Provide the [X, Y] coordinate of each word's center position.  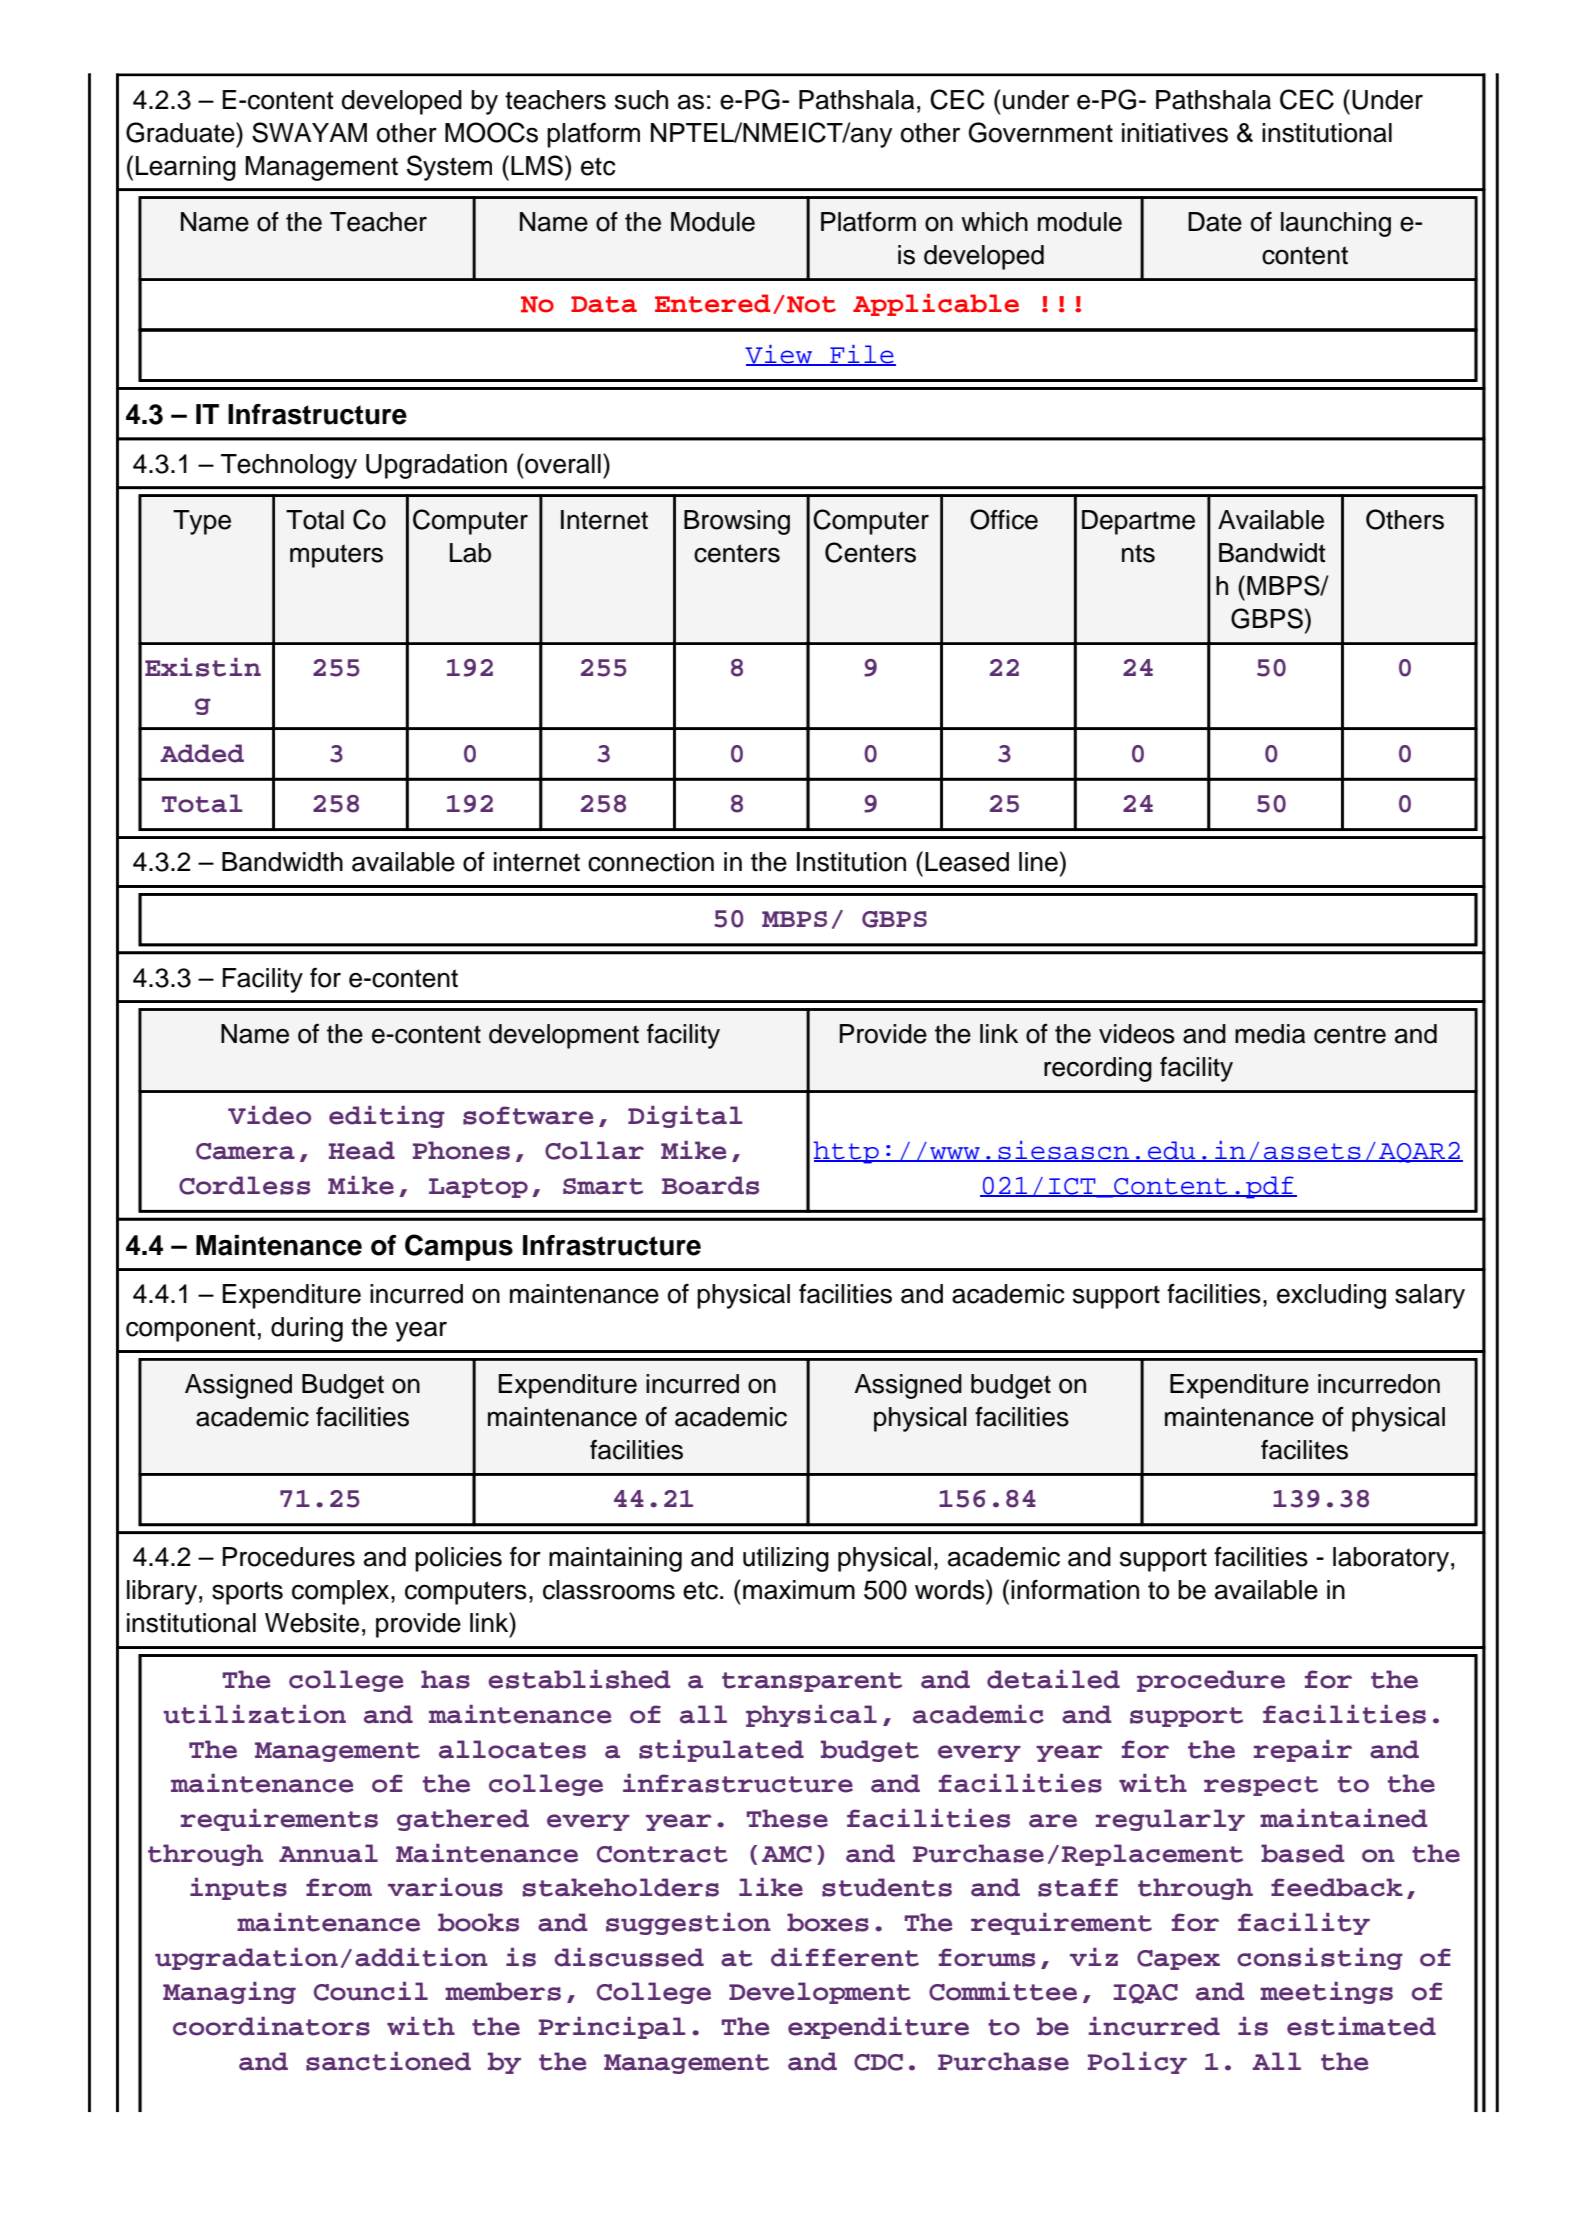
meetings [1326, 1993]
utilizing [786, 1559]
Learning [186, 168]
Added [202, 753]
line [1038, 862]
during [307, 1329]
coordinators [271, 2026]
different [845, 1957]
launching [1336, 224]
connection [651, 862]
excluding [1331, 1296]
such [641, 100]
